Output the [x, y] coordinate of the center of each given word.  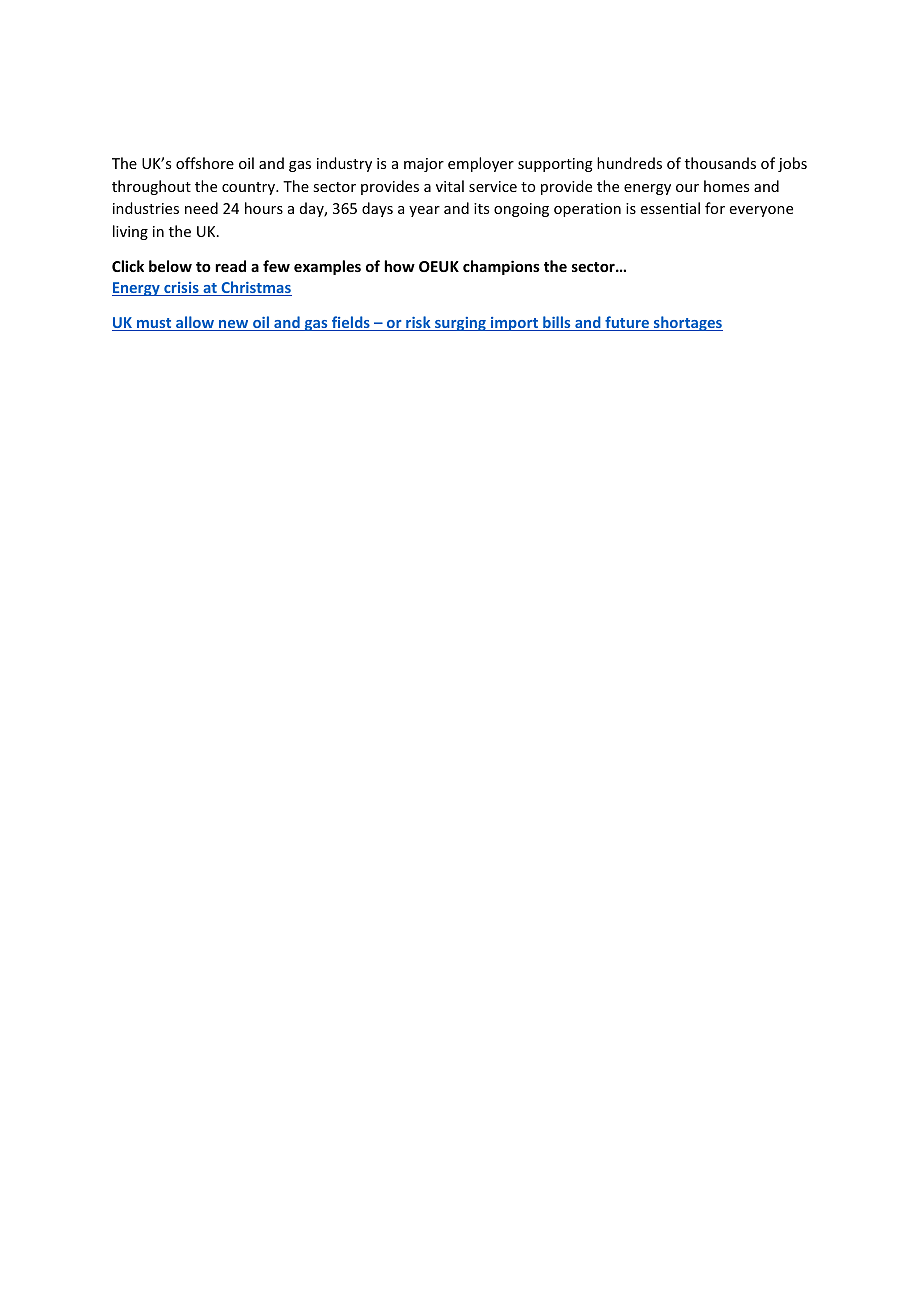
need [201, 208]
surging [460, 324]
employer [481, 164]
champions [501, 267]
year [424, 211]
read [230, 266]
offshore [205, 163]
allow [195, 323]
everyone [761, 211]
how [399, 266]
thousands [720, 163]
